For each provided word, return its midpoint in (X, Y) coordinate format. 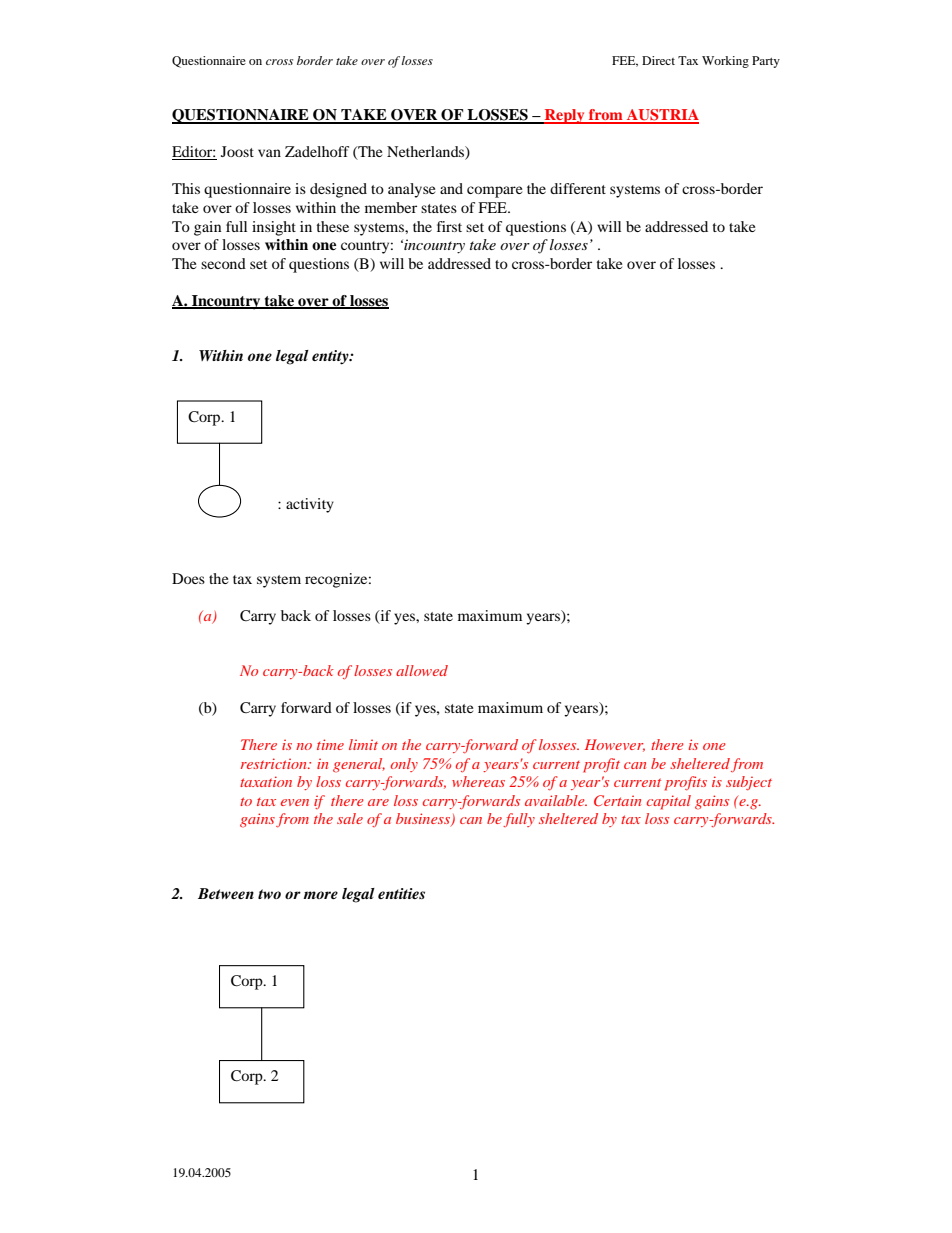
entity (331, 357)
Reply (565, 116)
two (269, 894)
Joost (237, 151)
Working (725, 62)
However (615, 745)
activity (310, 505)
